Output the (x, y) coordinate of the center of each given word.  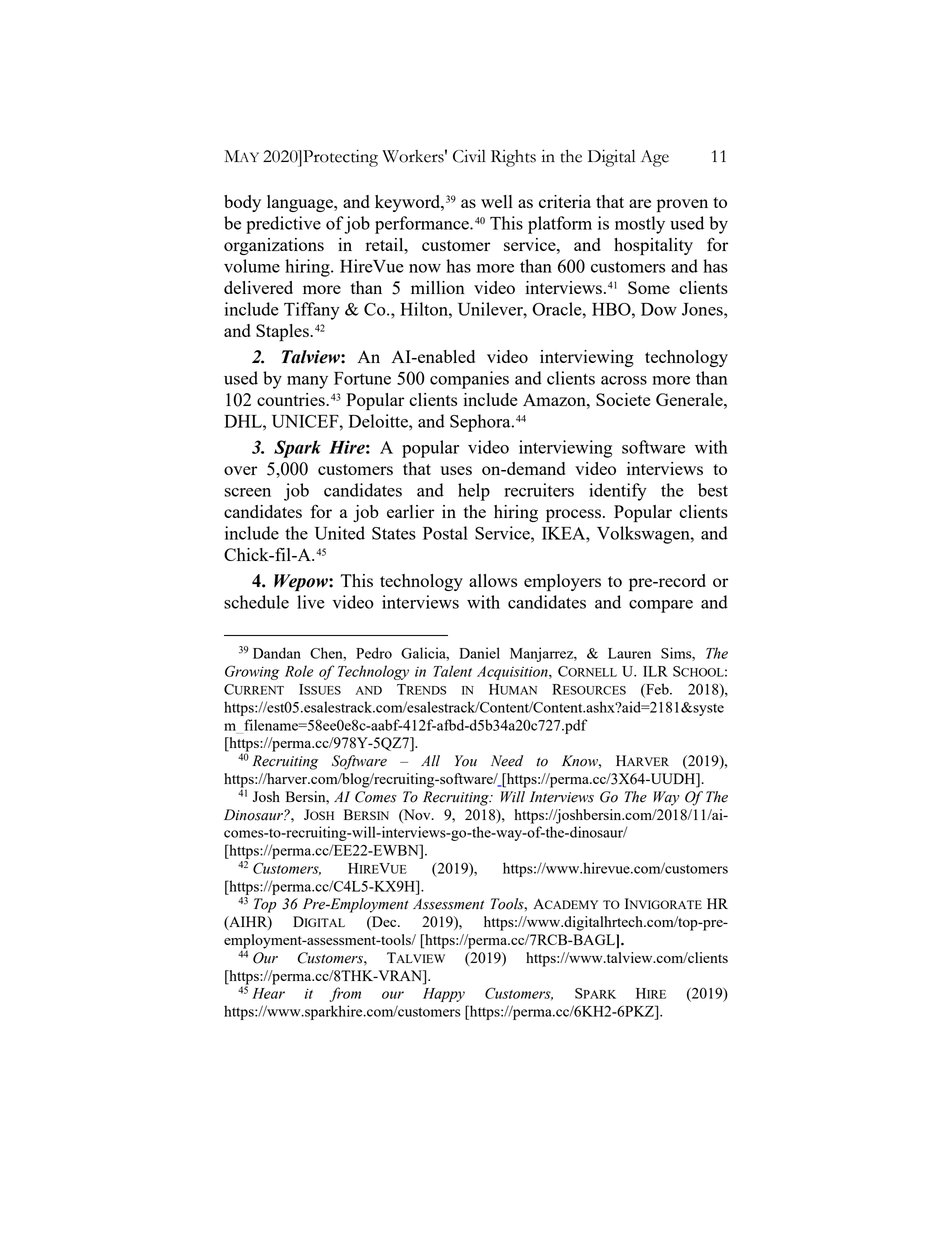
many (307, 382)
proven (682, 206)
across (624, 380)
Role (299, 671)
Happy (444, 995)
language (301, 203)
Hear (268, 993)
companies (469, 380)
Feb (657, 690)
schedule (256, 602)
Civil (469, 156)
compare (661, 606)
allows (493, 580)
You (466, 761)
